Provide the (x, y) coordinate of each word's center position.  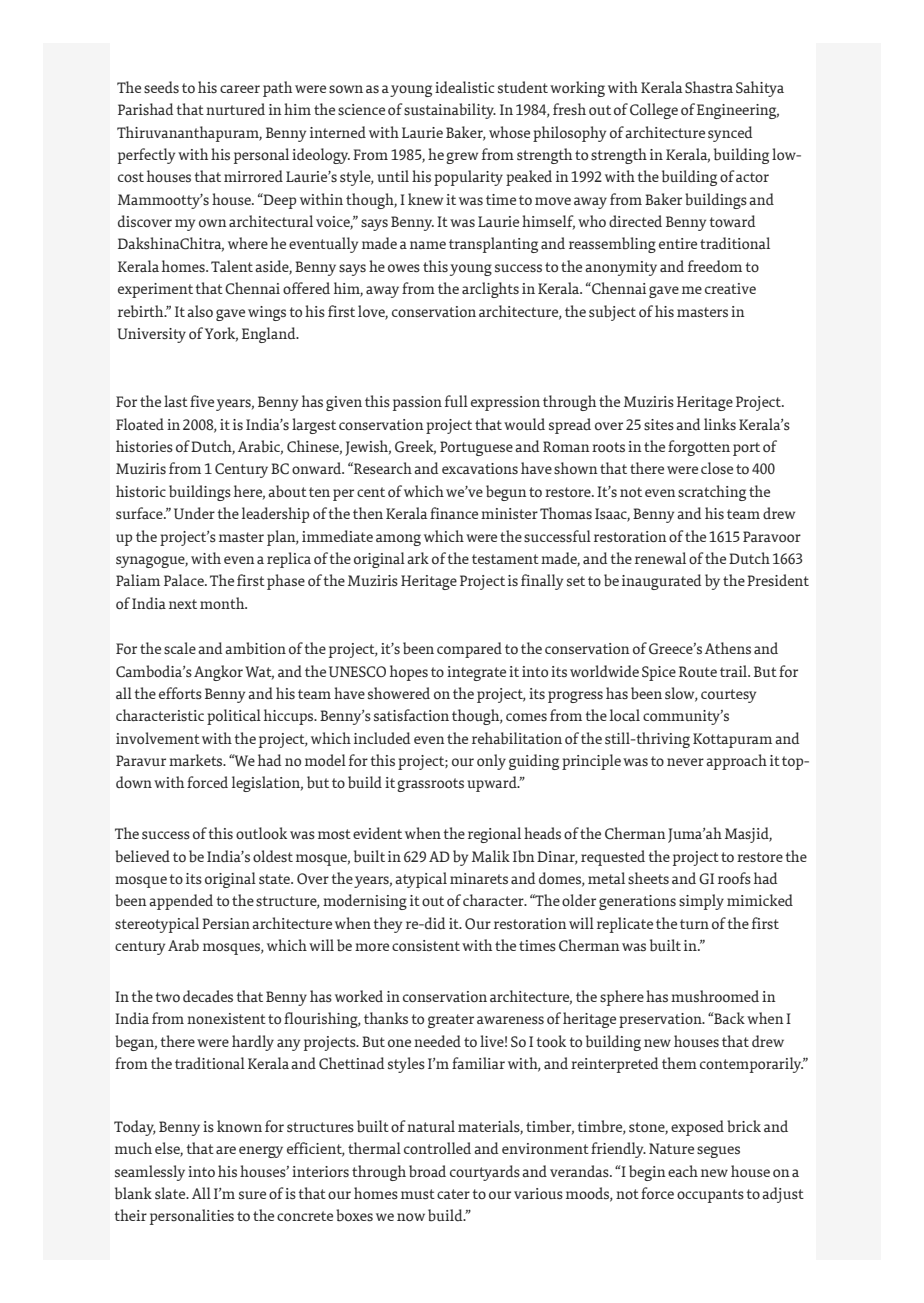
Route (698, 672)
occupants (710, 1196)
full (456, 401)
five (202, 401)
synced (730, 134)
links (720, 424)
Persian (226, 923)
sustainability (450, 111)
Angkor (218, 673)
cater (453, 1194)
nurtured (235, 109)
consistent (426, 946)
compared (469, 650)
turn (694, 924)
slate (171, 1193)
